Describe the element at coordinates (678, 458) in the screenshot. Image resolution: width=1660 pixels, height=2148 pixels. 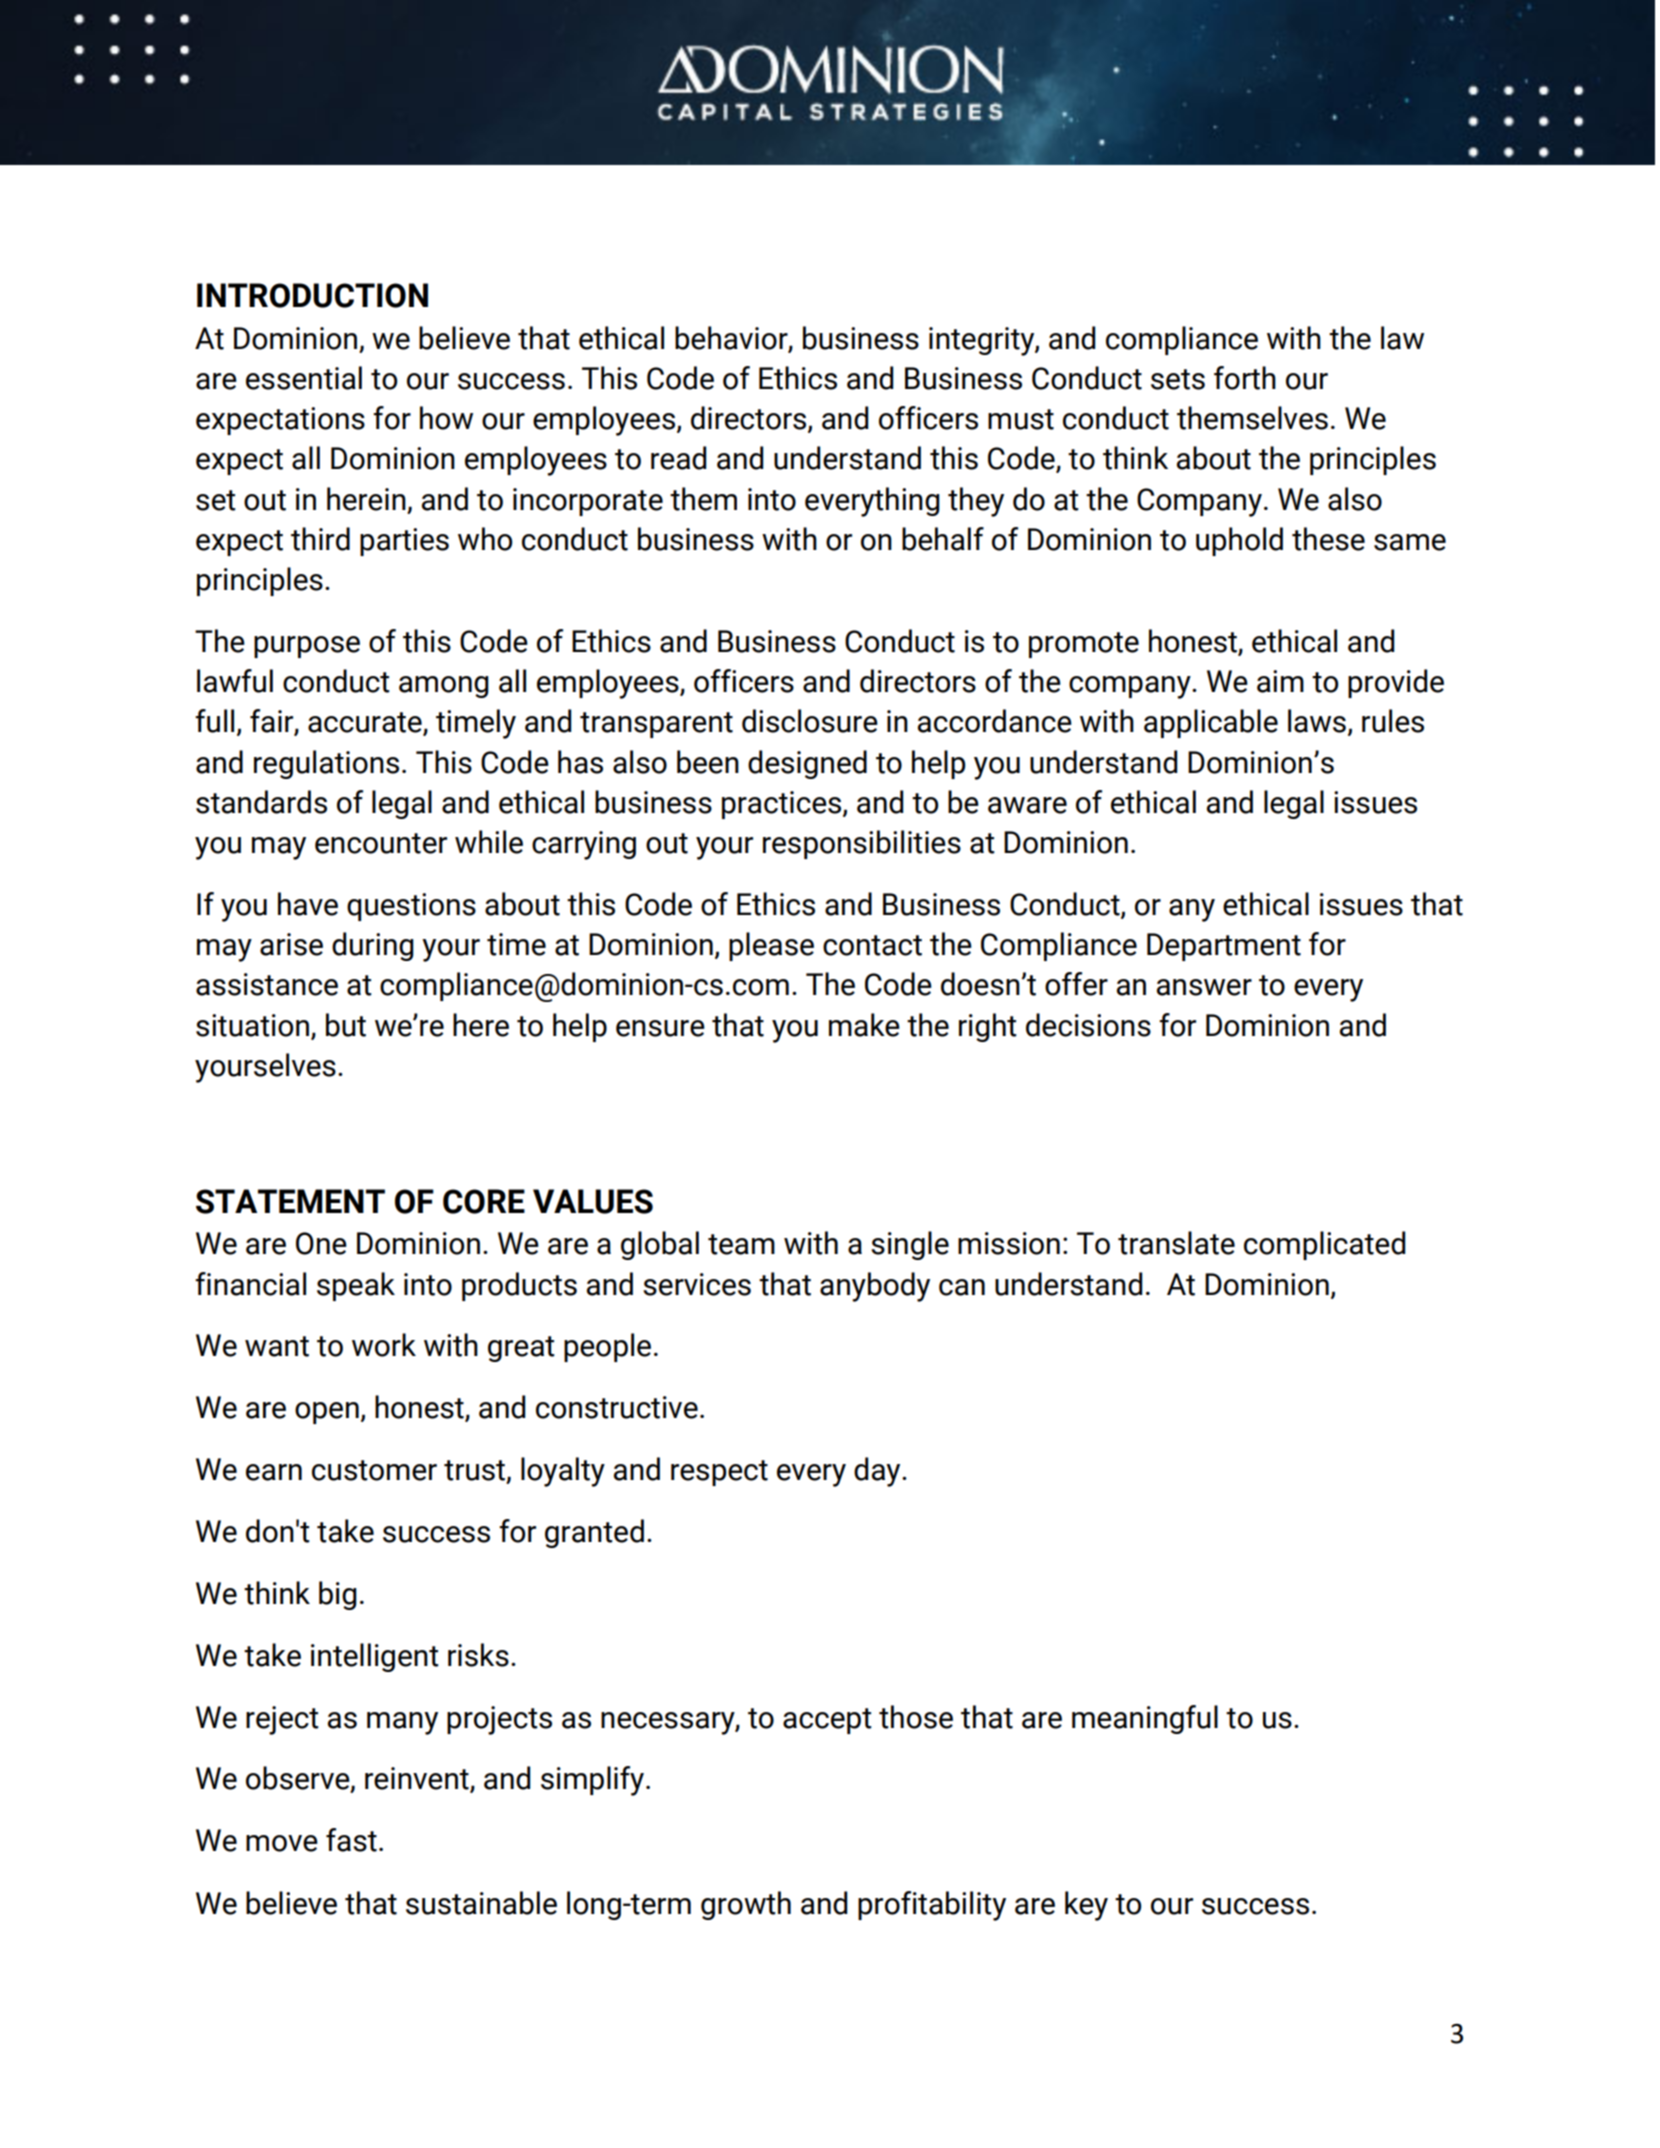
I see `read` at that location.
